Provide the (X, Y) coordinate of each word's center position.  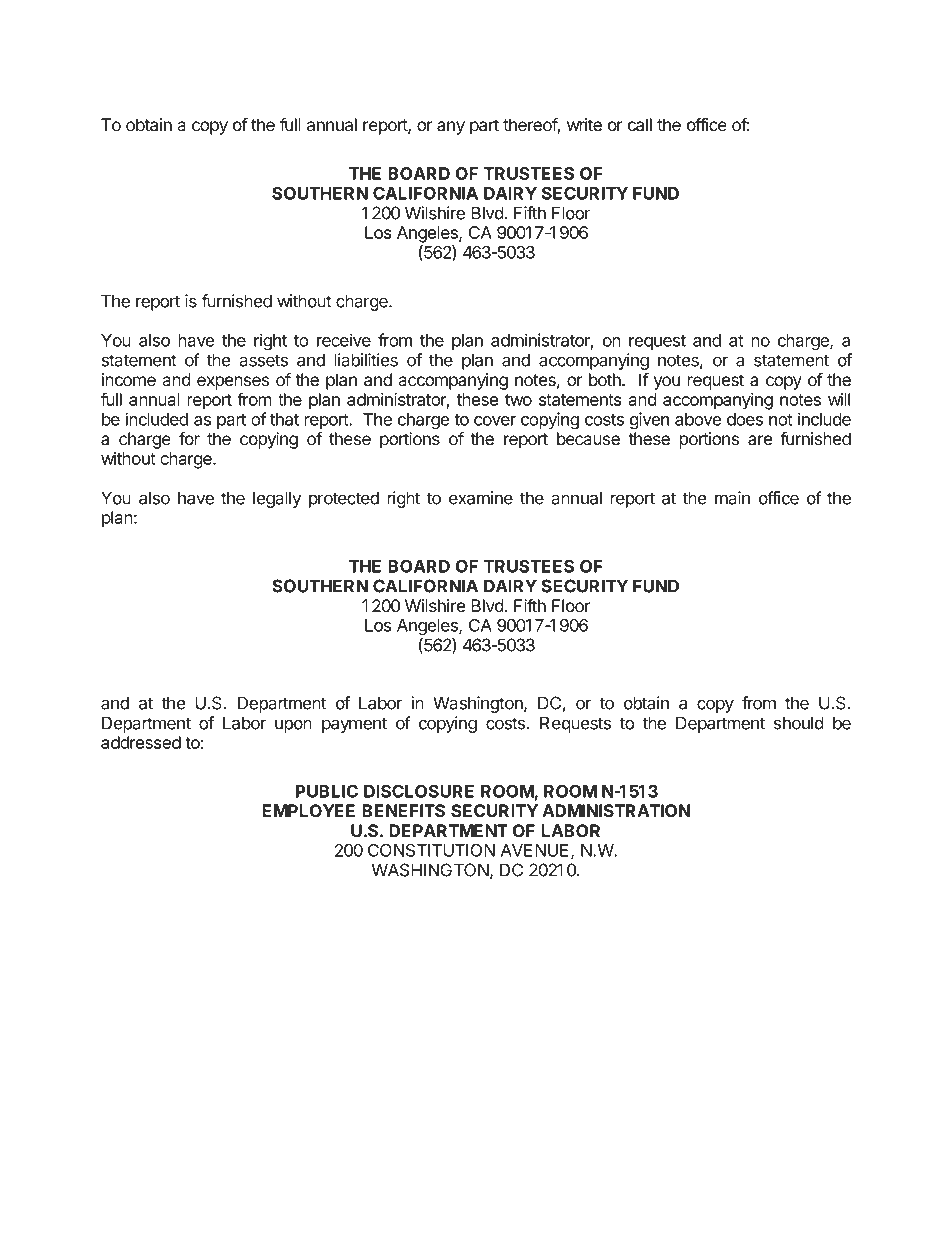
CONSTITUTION (431, 850)
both (606, 380)
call (640, 125)
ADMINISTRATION (616, 811)
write (584, 125)
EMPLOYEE (308, 811)
